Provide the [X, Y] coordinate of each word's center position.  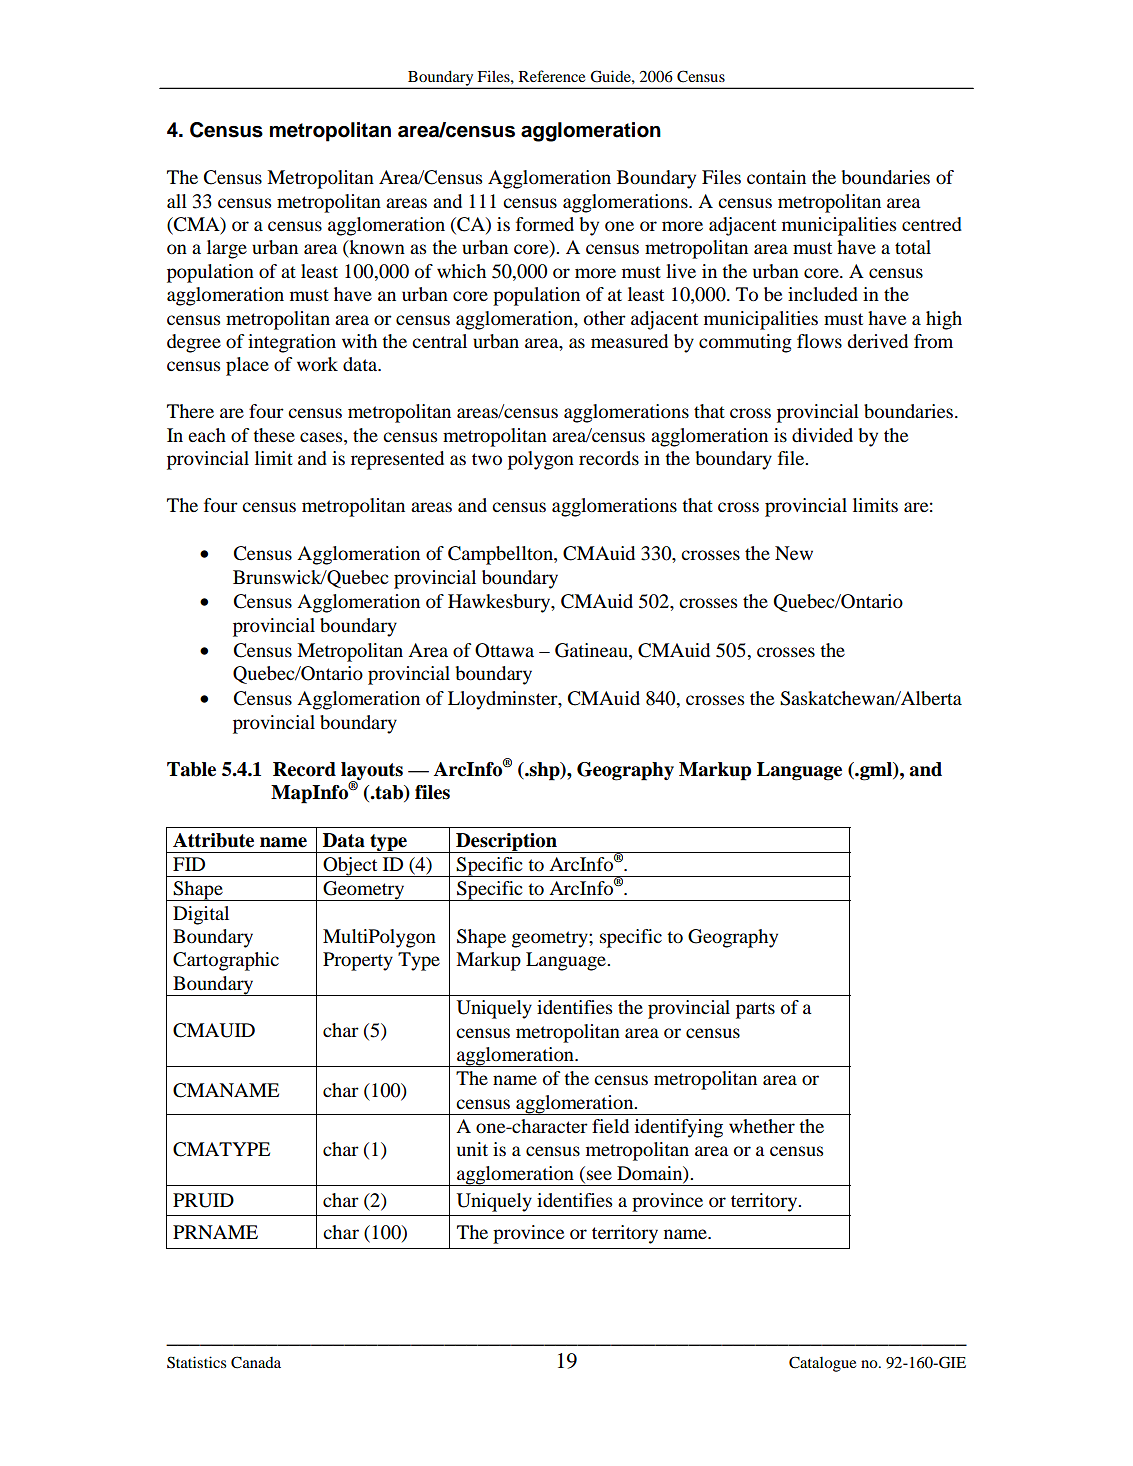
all [177, 201]
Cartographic [226, 961]
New [794, 553]
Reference [552, 76]
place [247, 366]
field [610, 1126]
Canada [256, 1362]
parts [755, 1010]
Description [506, 843]
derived [877, 341]
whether [762, 1126]
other [605, 318]
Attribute [213, 840]
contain [776, 177]
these [274, 435]
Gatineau [592, 651]
